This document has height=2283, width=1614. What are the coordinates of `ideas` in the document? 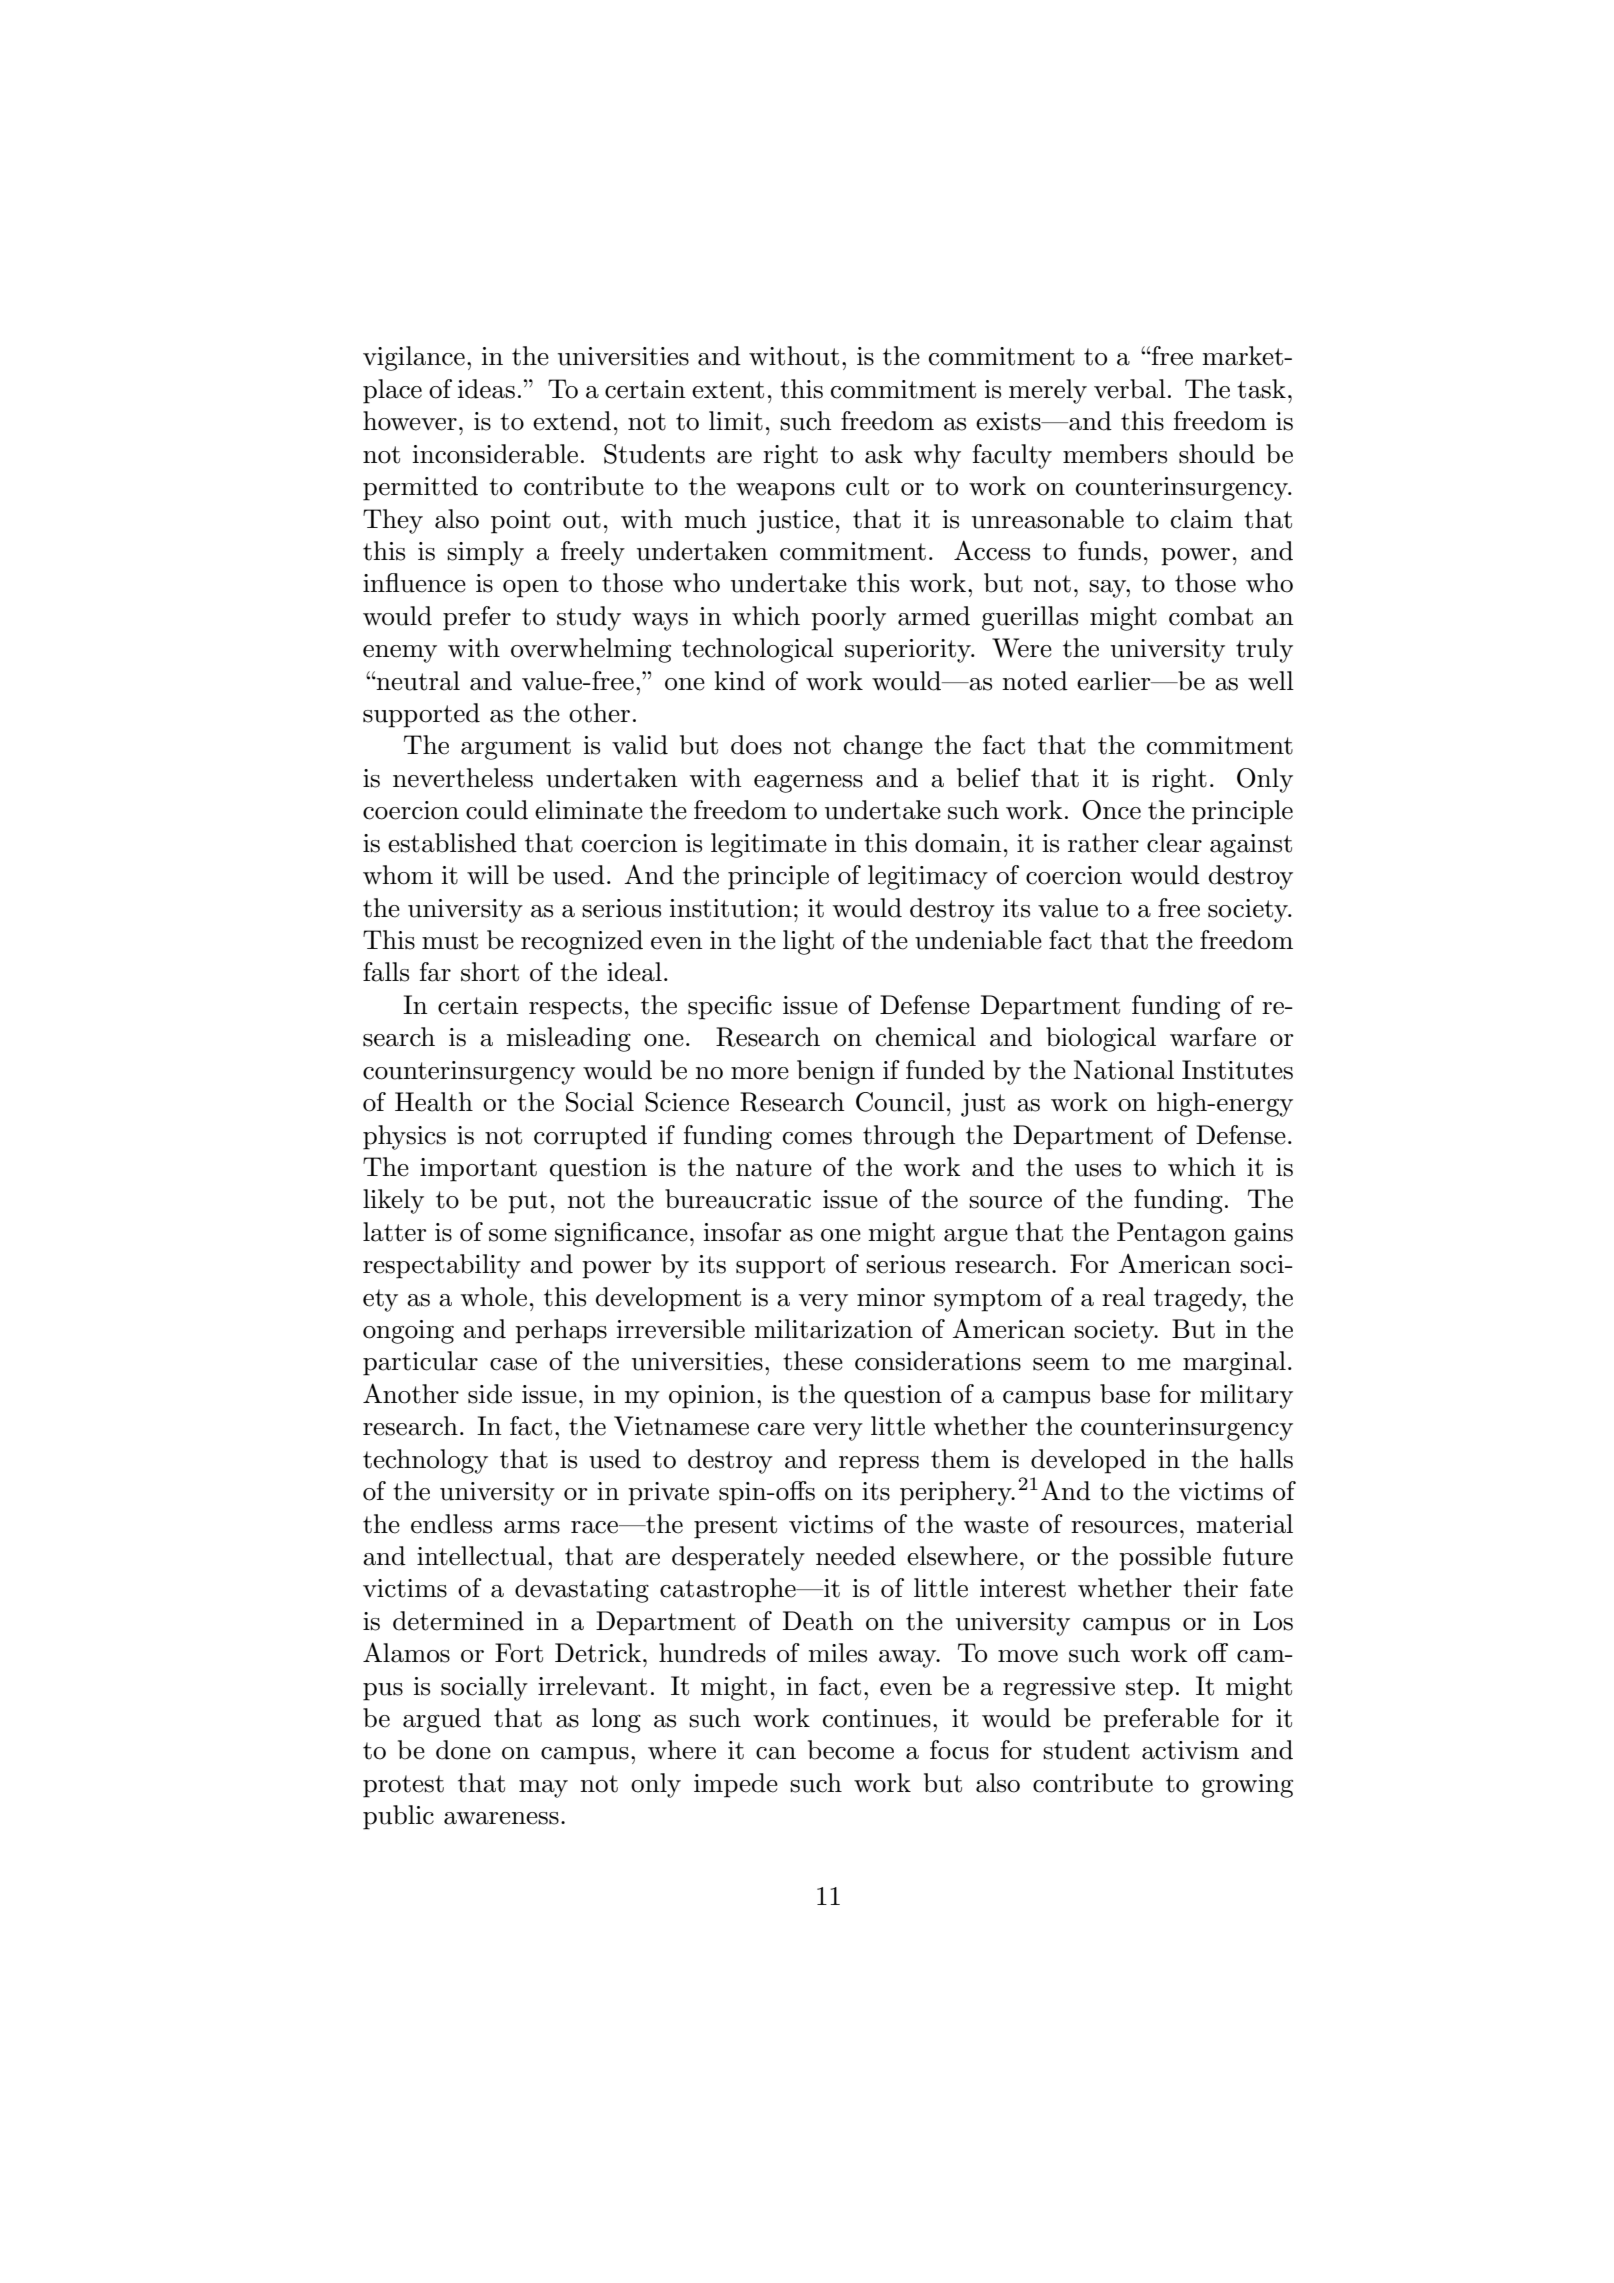 It's located at (486, 389).
